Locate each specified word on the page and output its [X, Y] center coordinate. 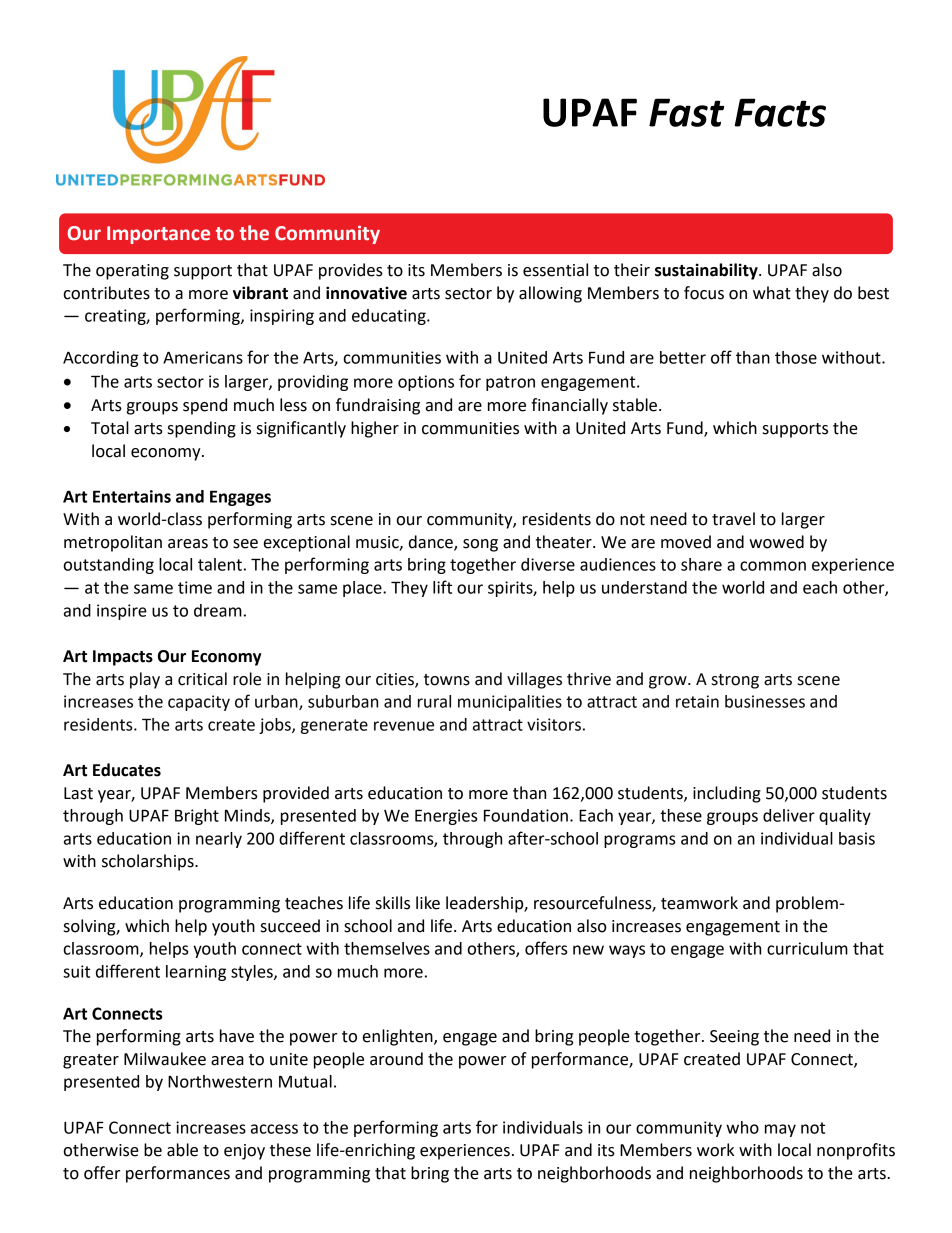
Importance [158, 235]
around [396, 1059]
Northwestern [220, 1081]
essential [555, 270]
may [780, 1130]
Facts [780, 112]
